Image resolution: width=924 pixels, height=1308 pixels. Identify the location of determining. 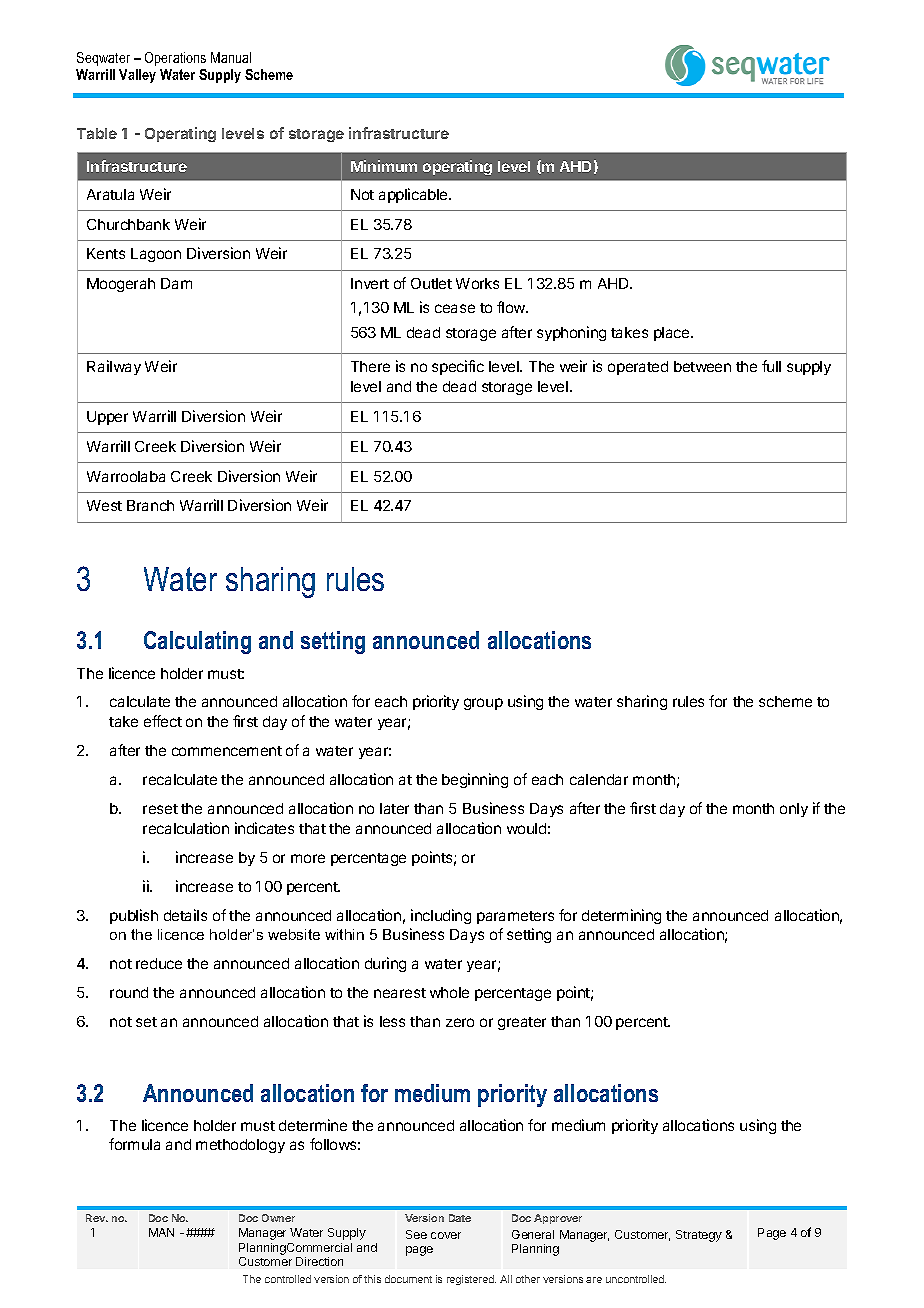
(621, 916).
